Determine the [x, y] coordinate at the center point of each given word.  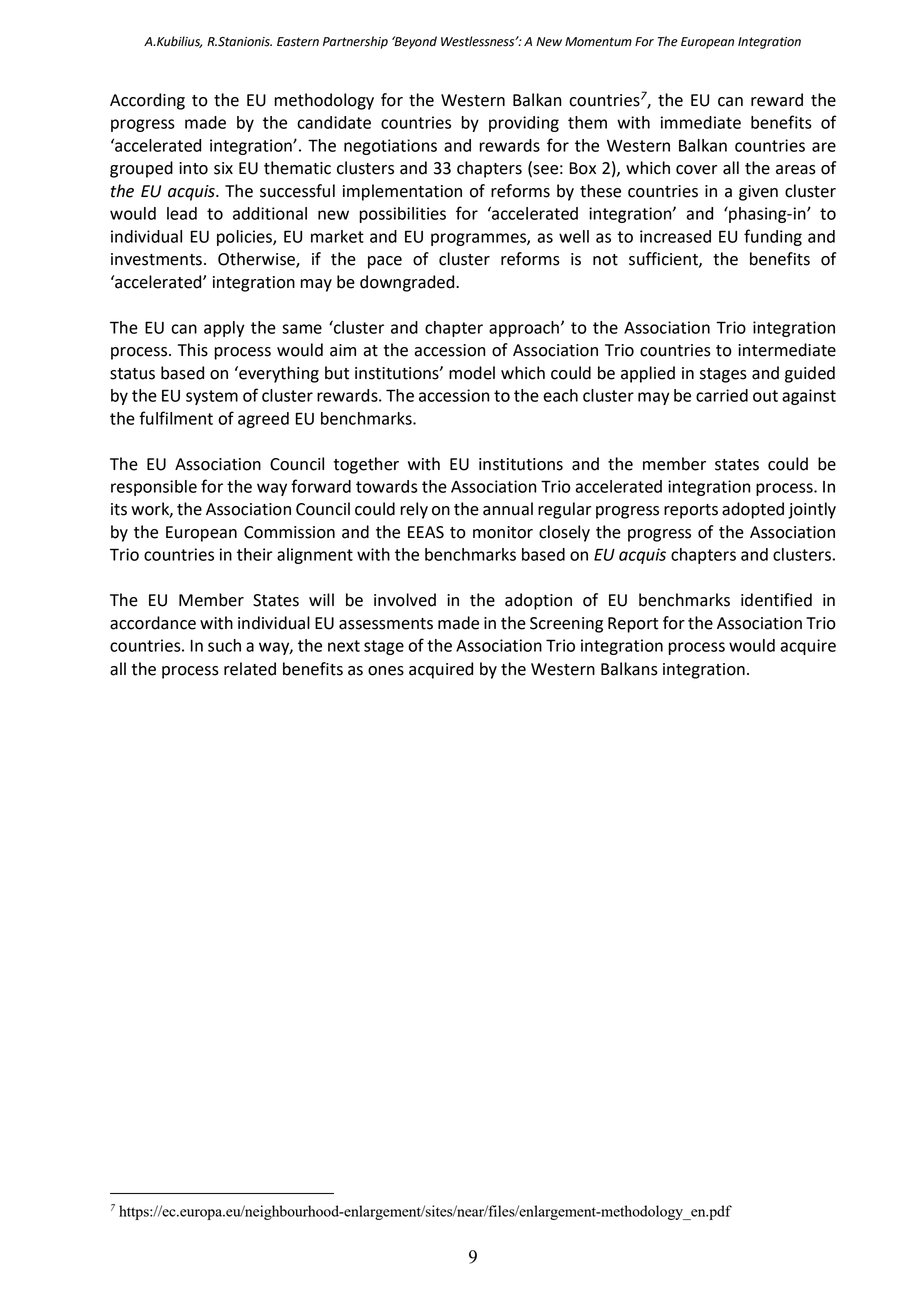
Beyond [414, 42]
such [224, 645]
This [193, 350]
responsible [154, 488]
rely [414, 510]
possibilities [403, 215]
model [472, 373]
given [758, 193]
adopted [753, 510]
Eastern [298, 42]
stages [723, 375]
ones [386, 671]
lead [182, 213]
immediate [701, 122]
